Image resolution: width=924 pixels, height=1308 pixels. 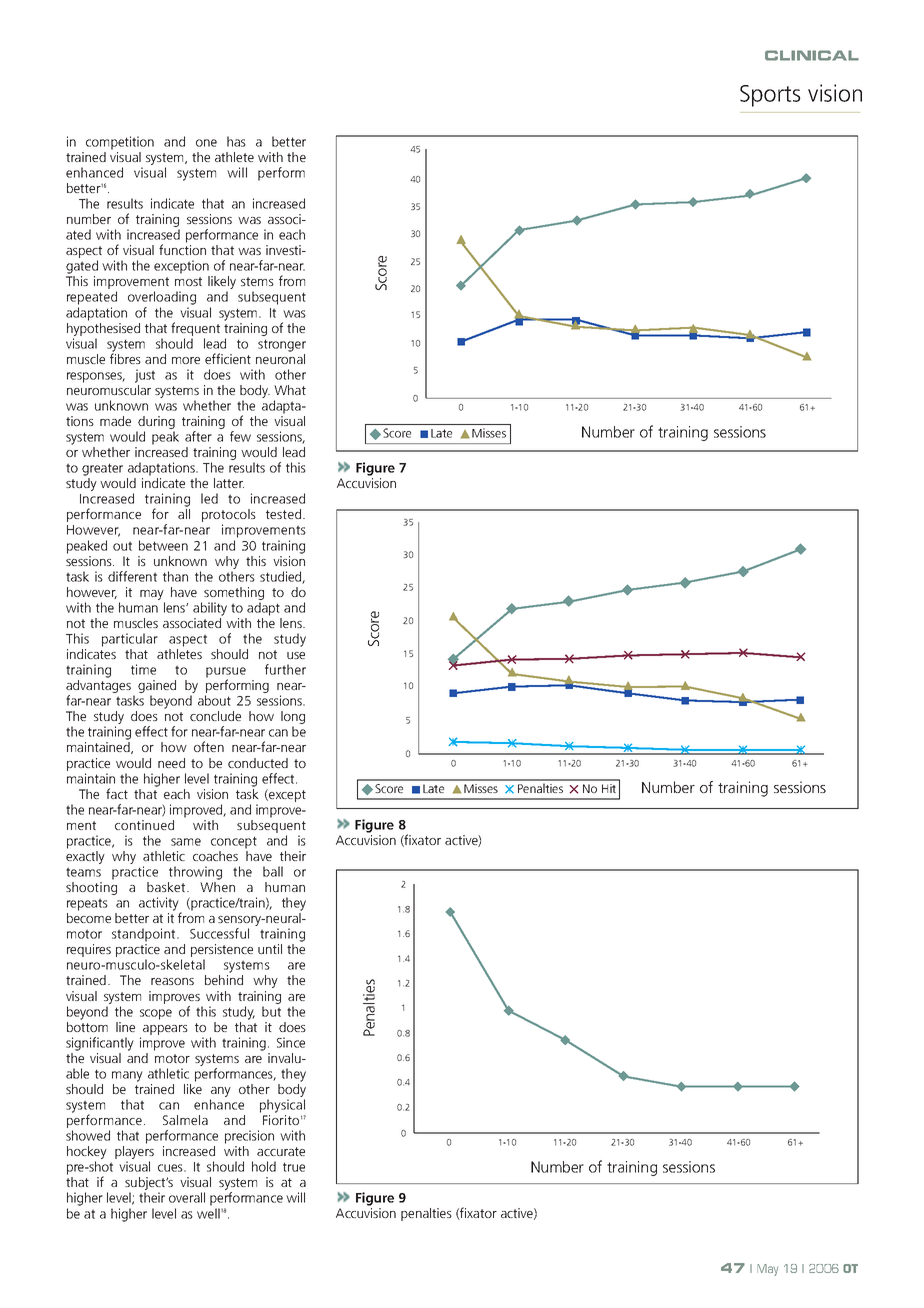 I want to click on long, so click(x=293, y=719).
